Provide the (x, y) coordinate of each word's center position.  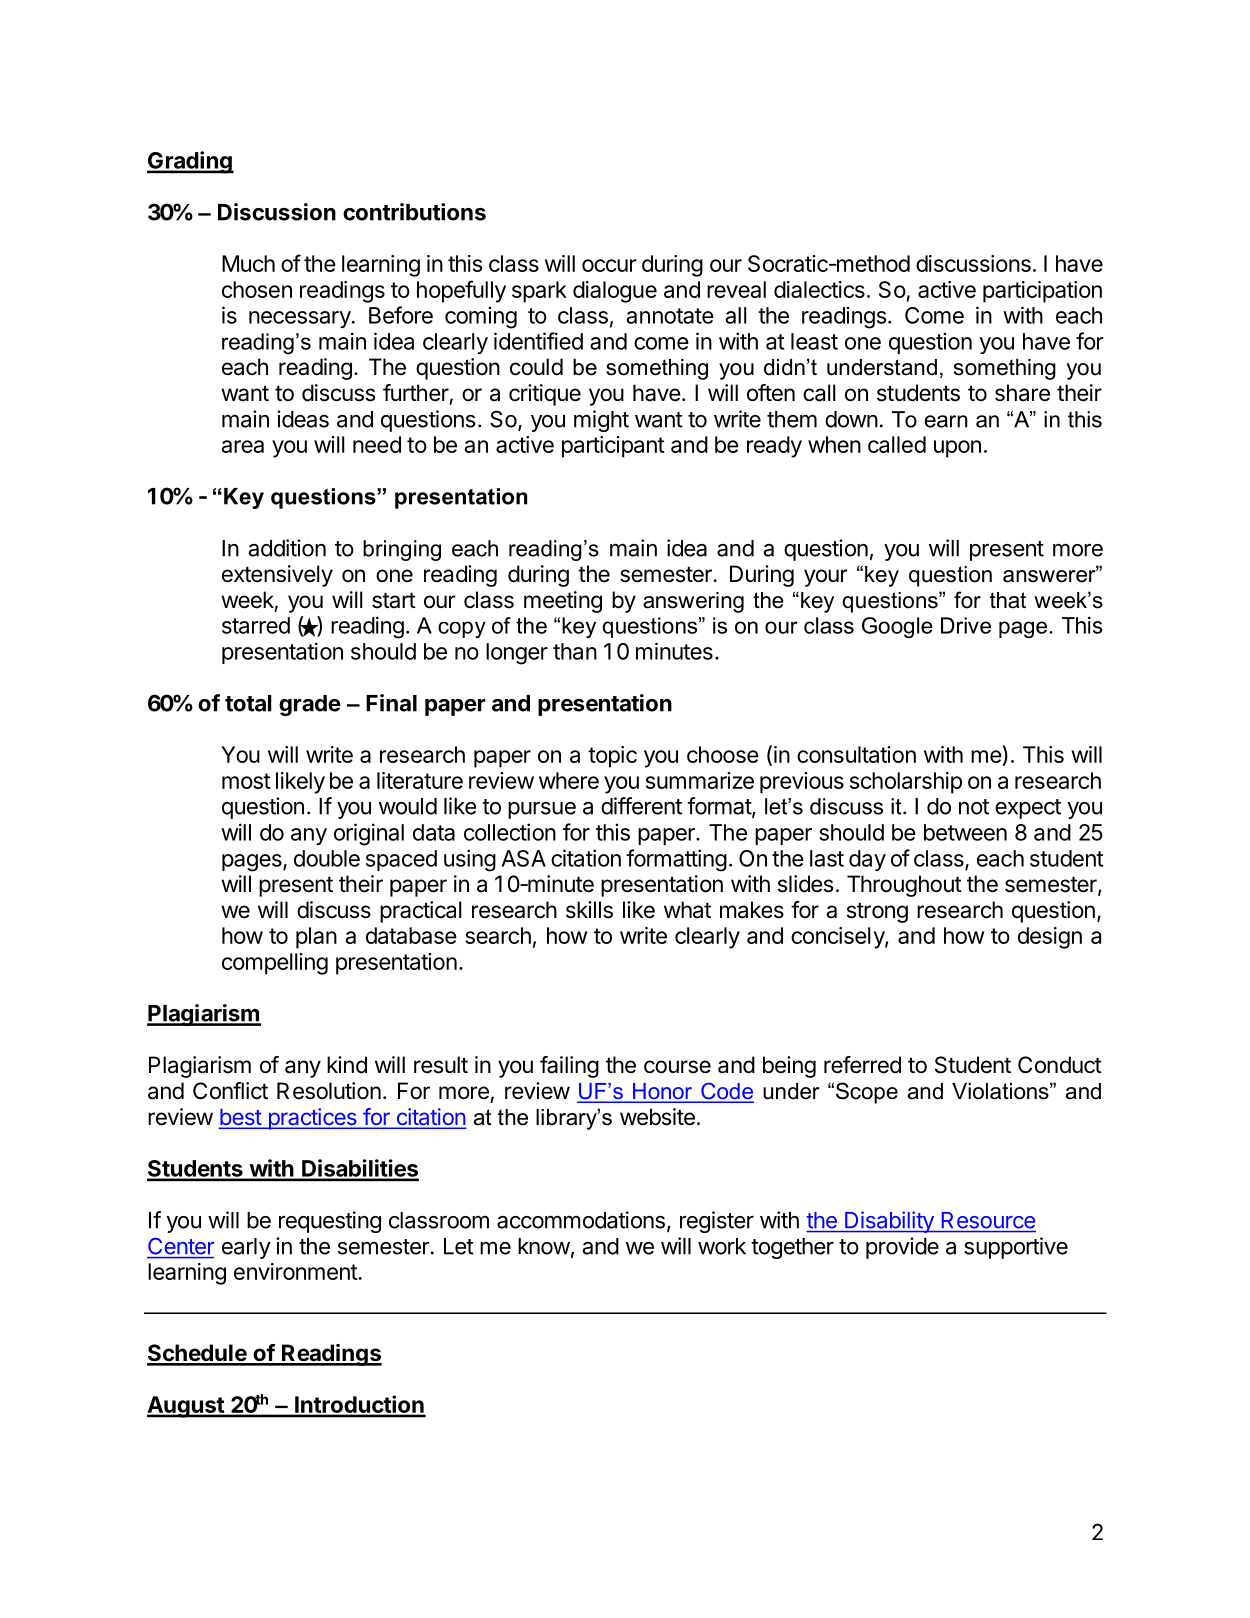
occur (609, 265)
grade (310, 705)
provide (902, 1248)
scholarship (906, 783)
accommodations (581, 1220)
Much (248, 263)
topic (612, 757)
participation (1042, 292)
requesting (330, 1222)
